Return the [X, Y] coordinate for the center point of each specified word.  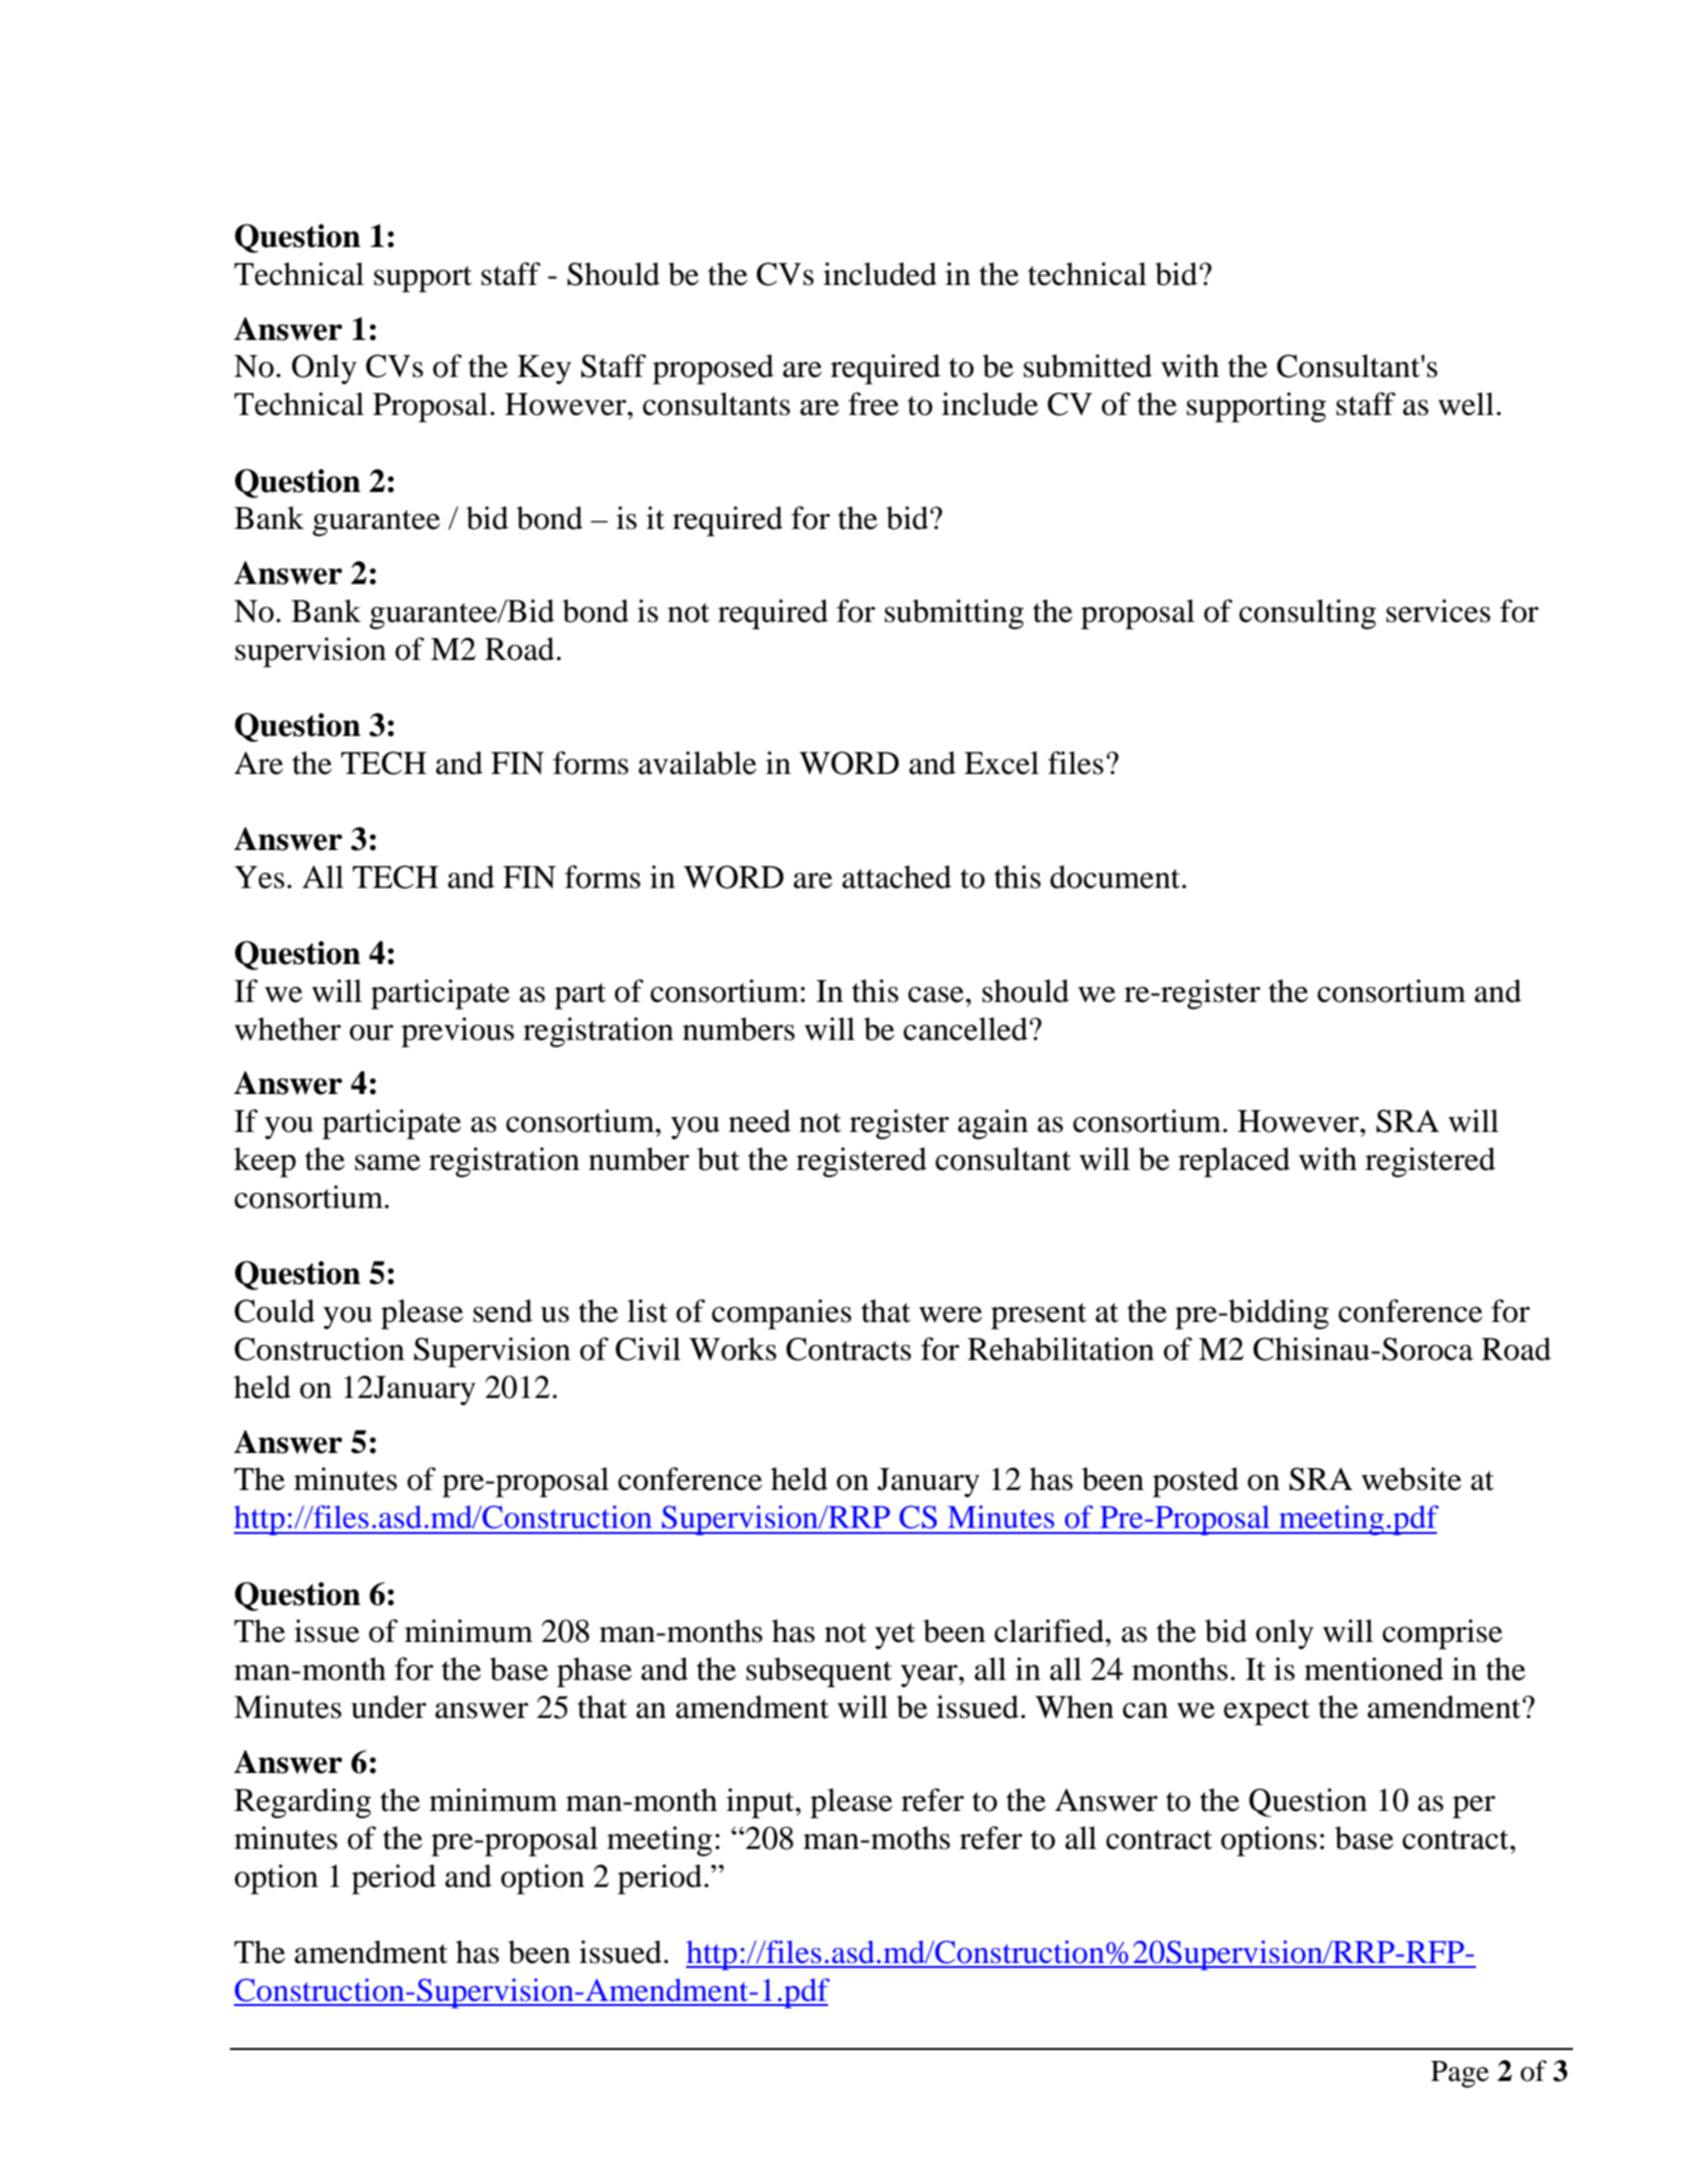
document [1116, 877]
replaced [1234, 1162]
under [388, 1707]
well [1466, 404]
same [388, 1163]
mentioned [1373, 1669]
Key [544, 369]
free [873, 404]
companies [782, 1314]
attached [896, 877]
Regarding [302, 1803]
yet [895, 1636]
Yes [259, 877]
